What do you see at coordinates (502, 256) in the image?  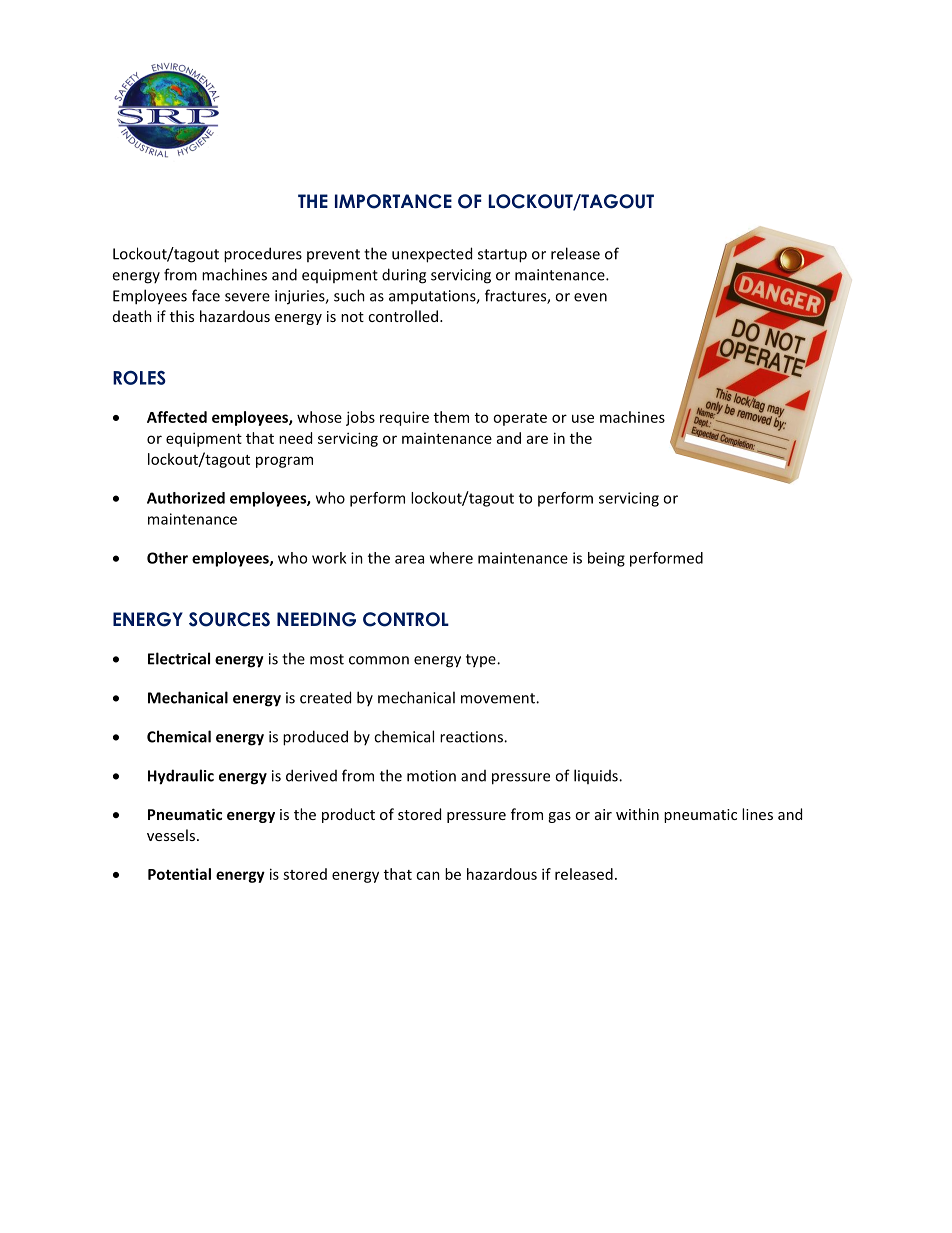 I see `startup` at bounding box center [502, 256].
